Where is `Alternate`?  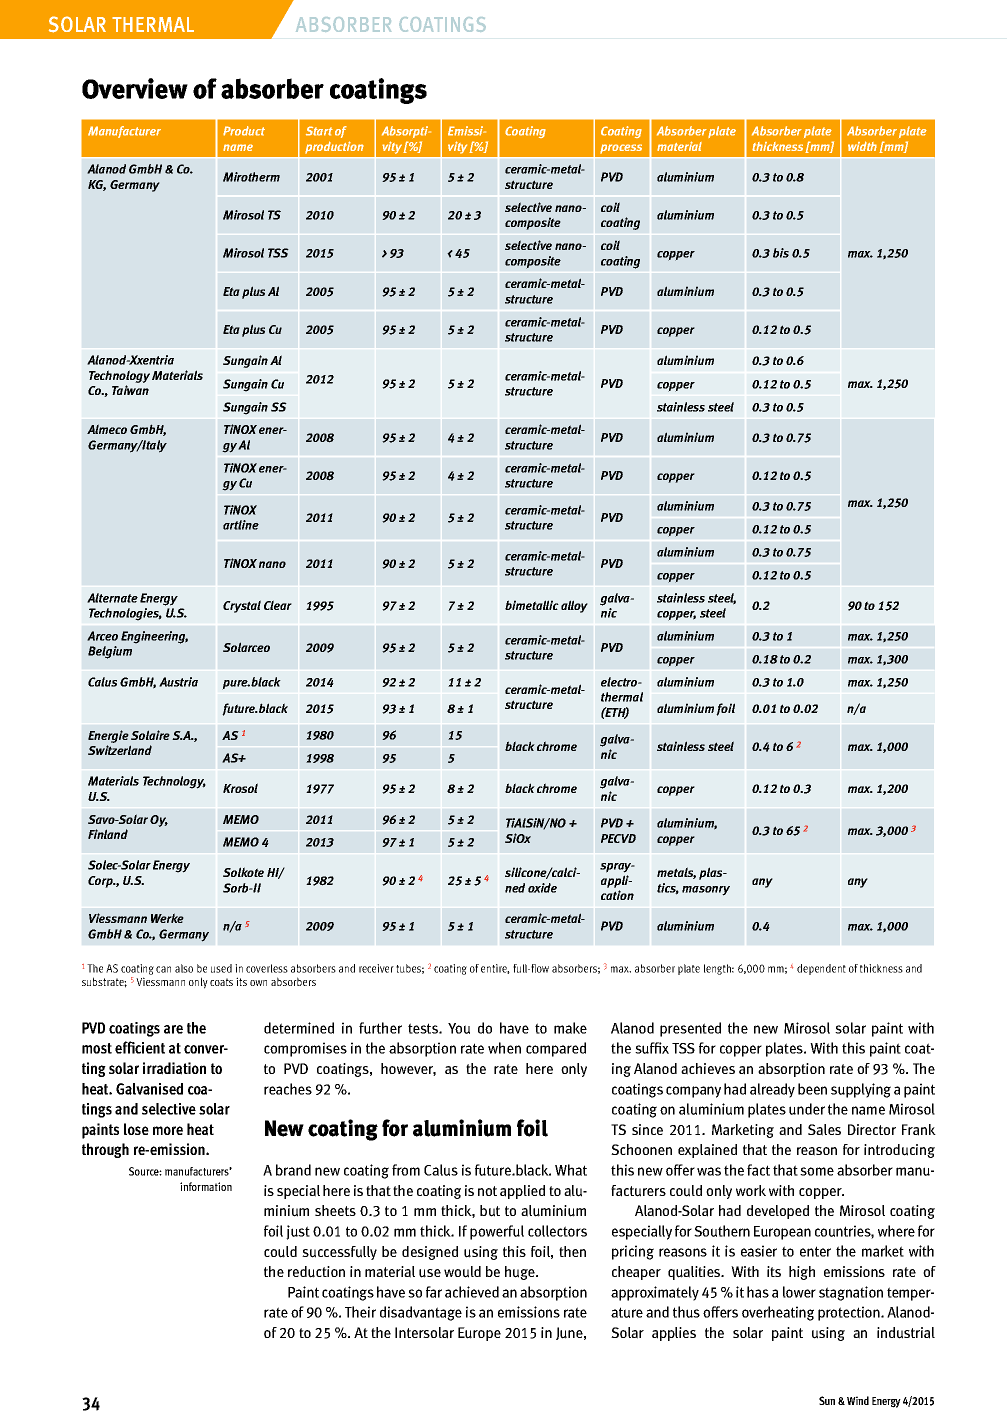 Alternate is located at coordinates (112, 598).
